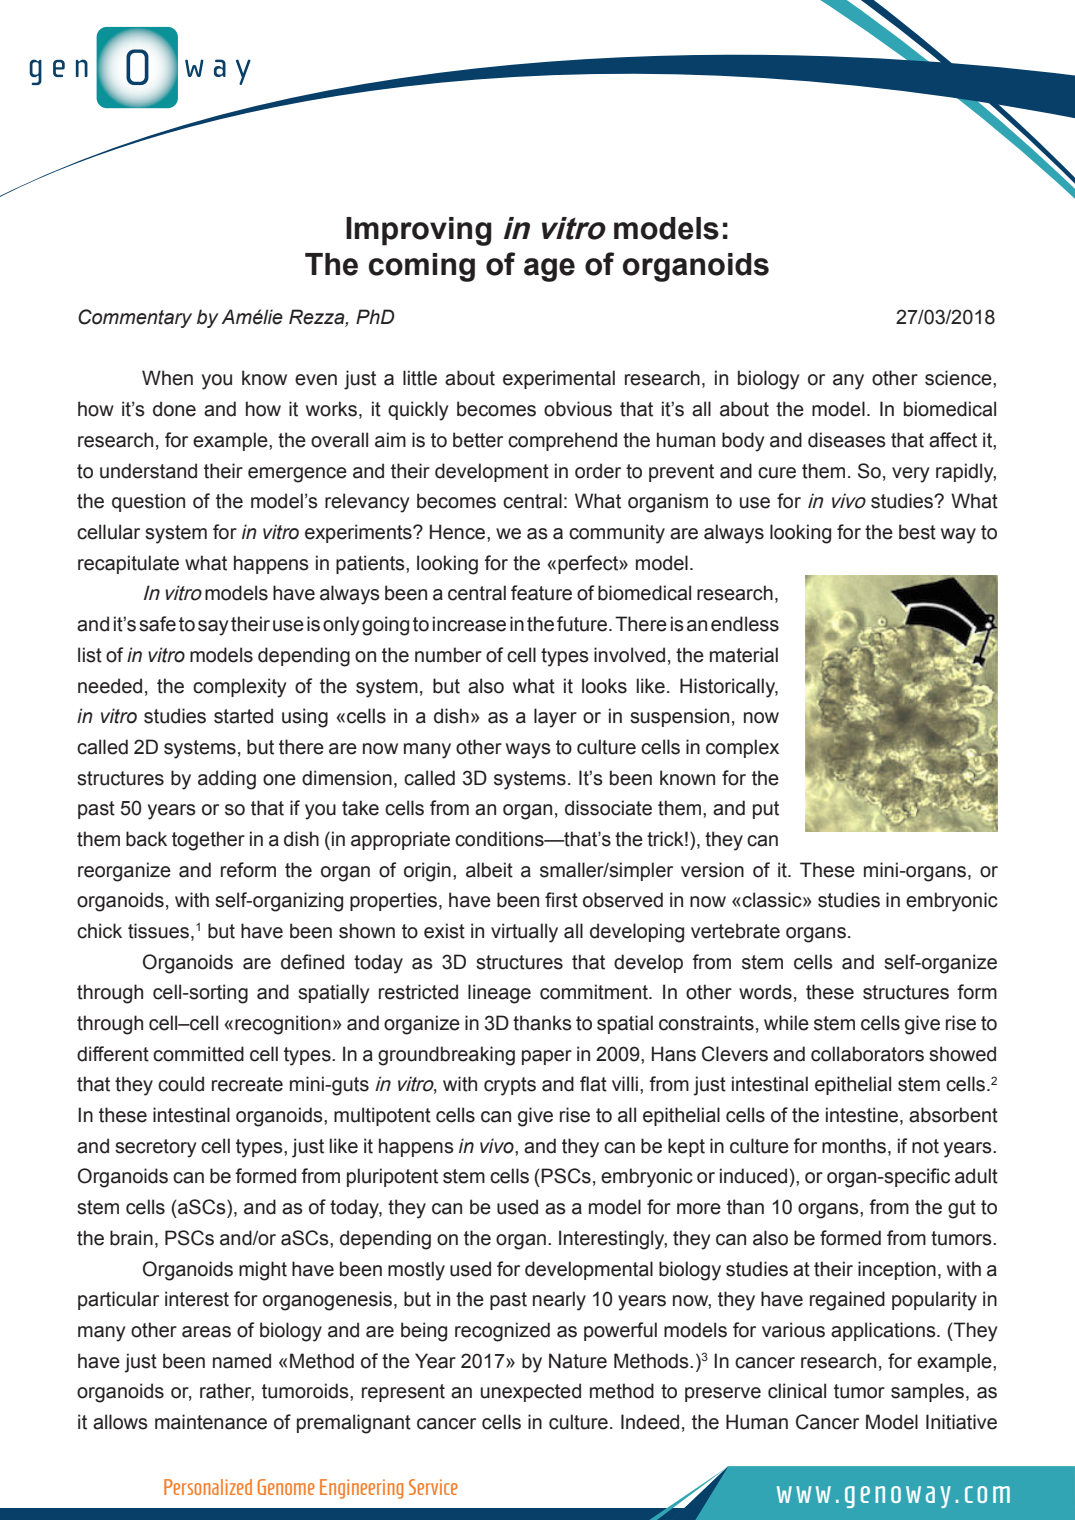 This screenshot has width=1075, height=1520. Describe the element at coordinates (422, 267) in the screenshot. I see `coming` at that location.
